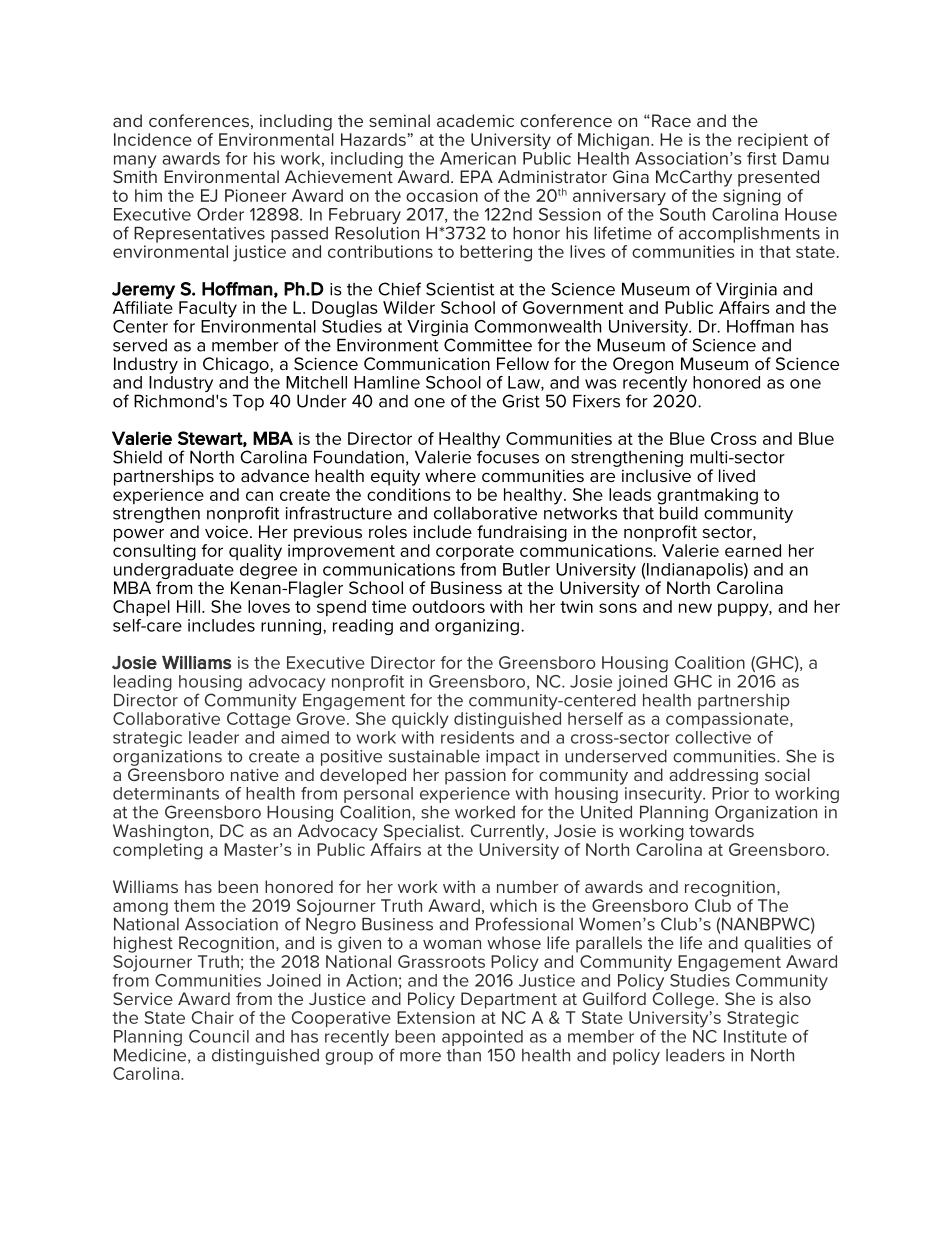  I want to click on outdoors, so click(448, 606).
